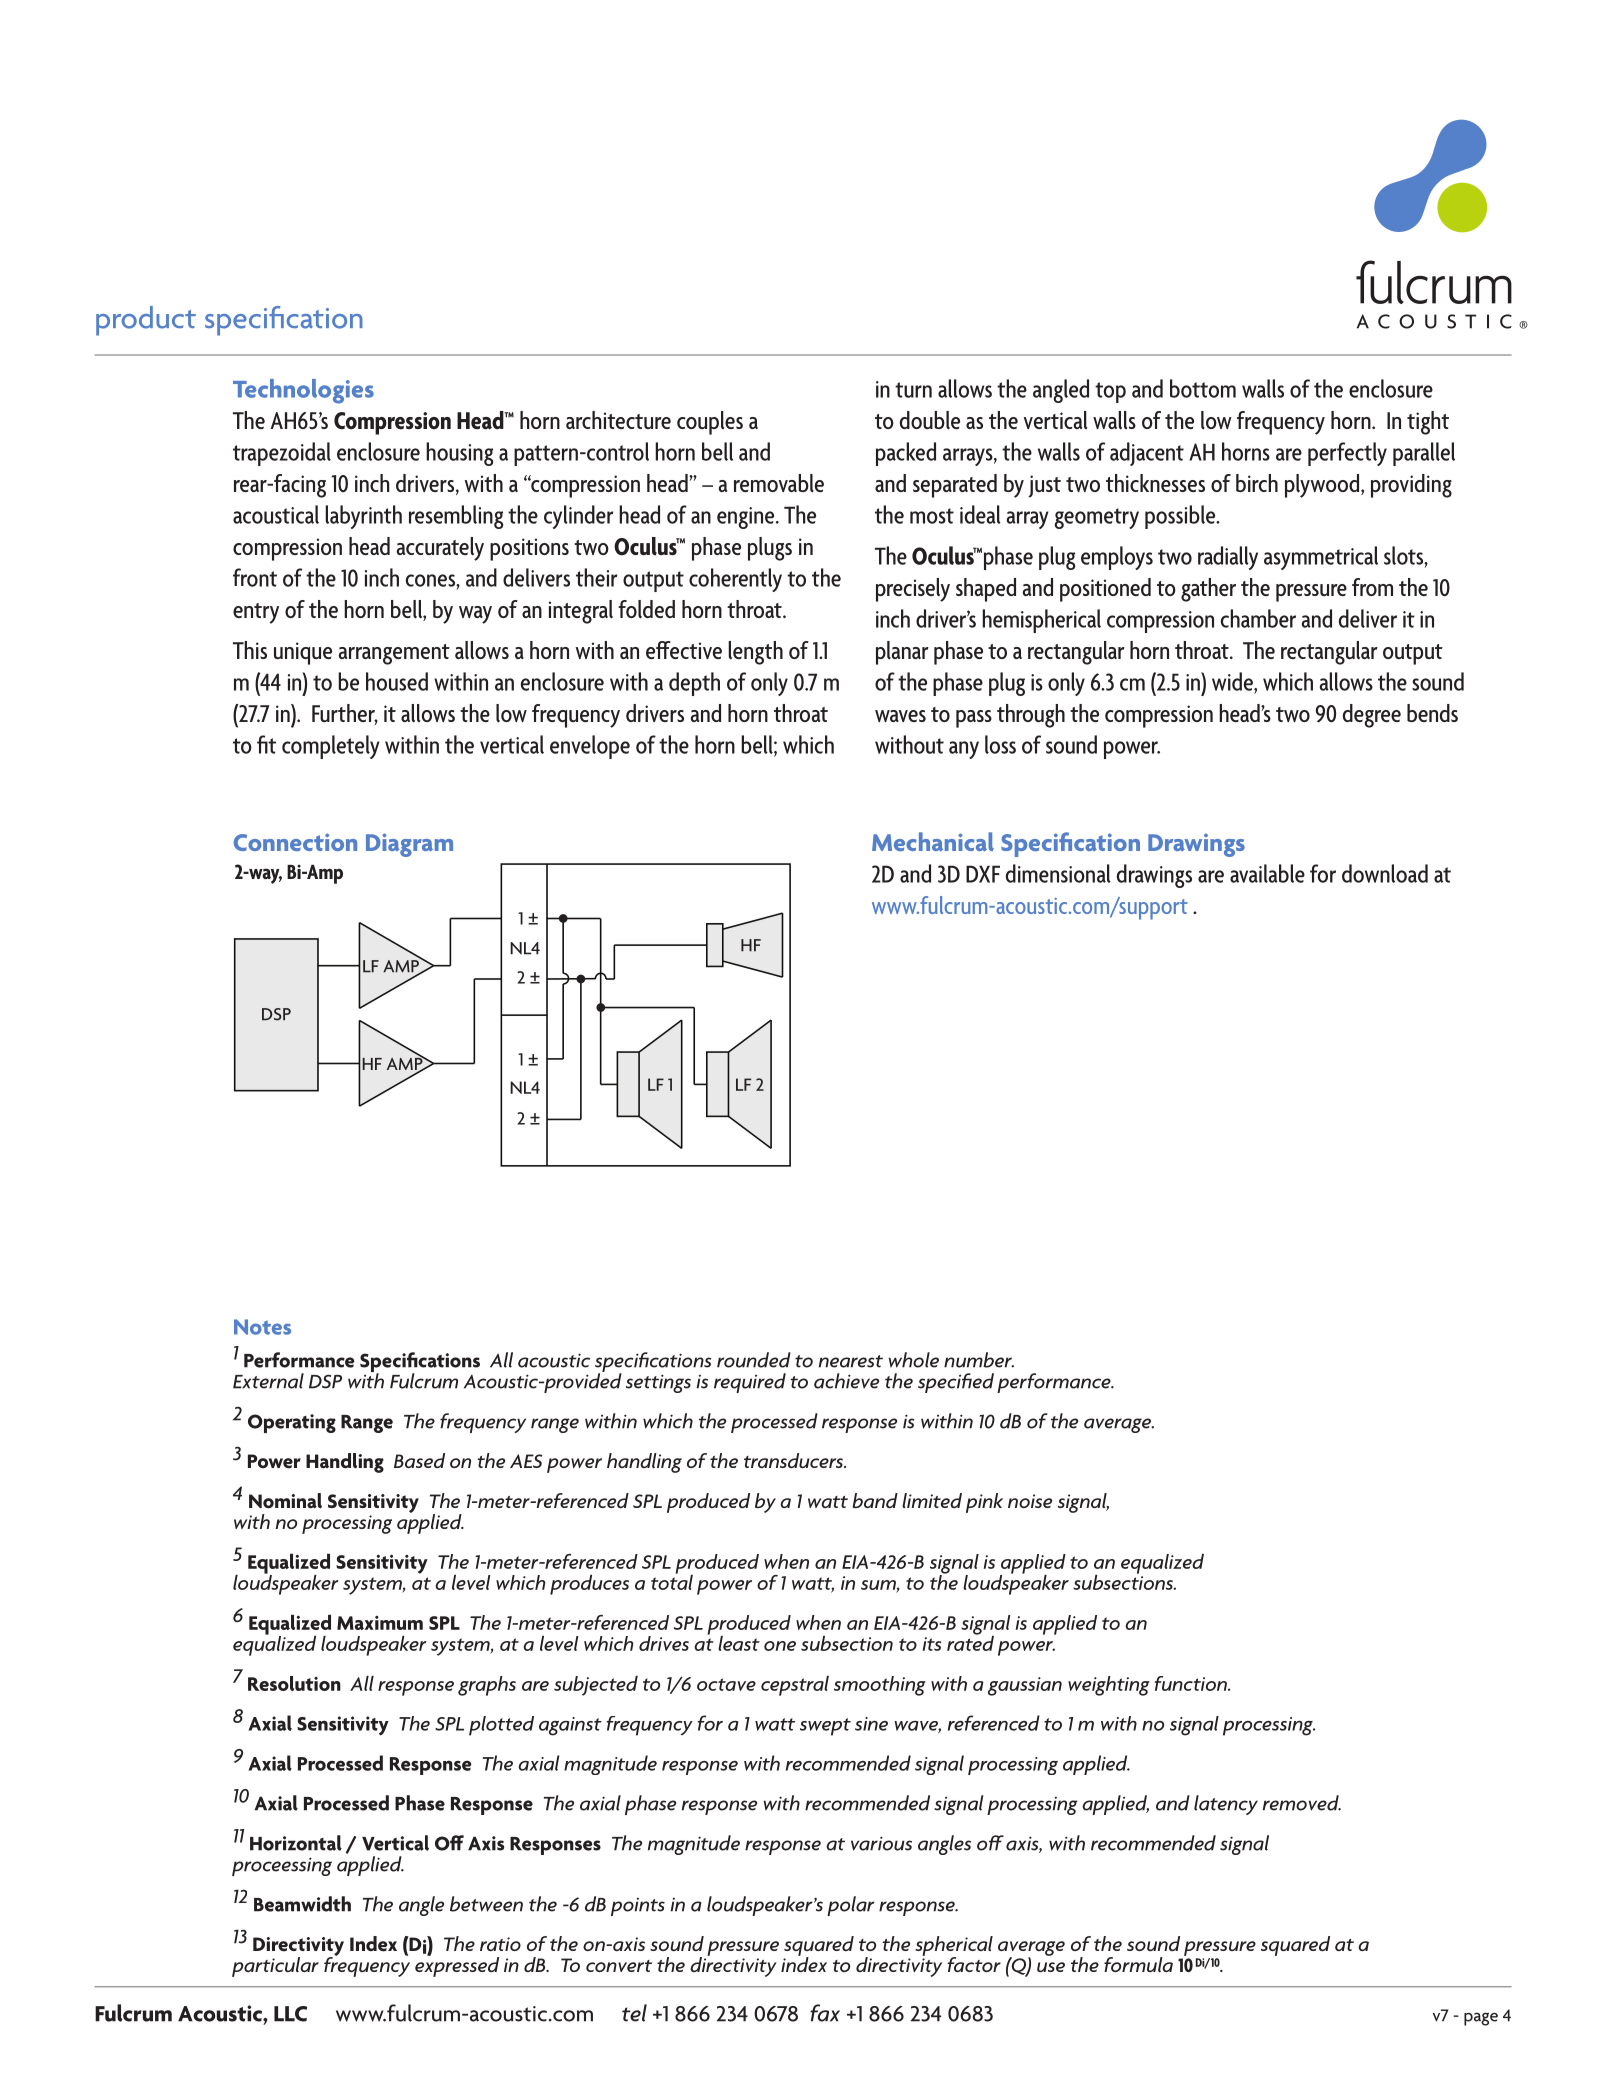  I want to click on function, so click(1192, 1683).
